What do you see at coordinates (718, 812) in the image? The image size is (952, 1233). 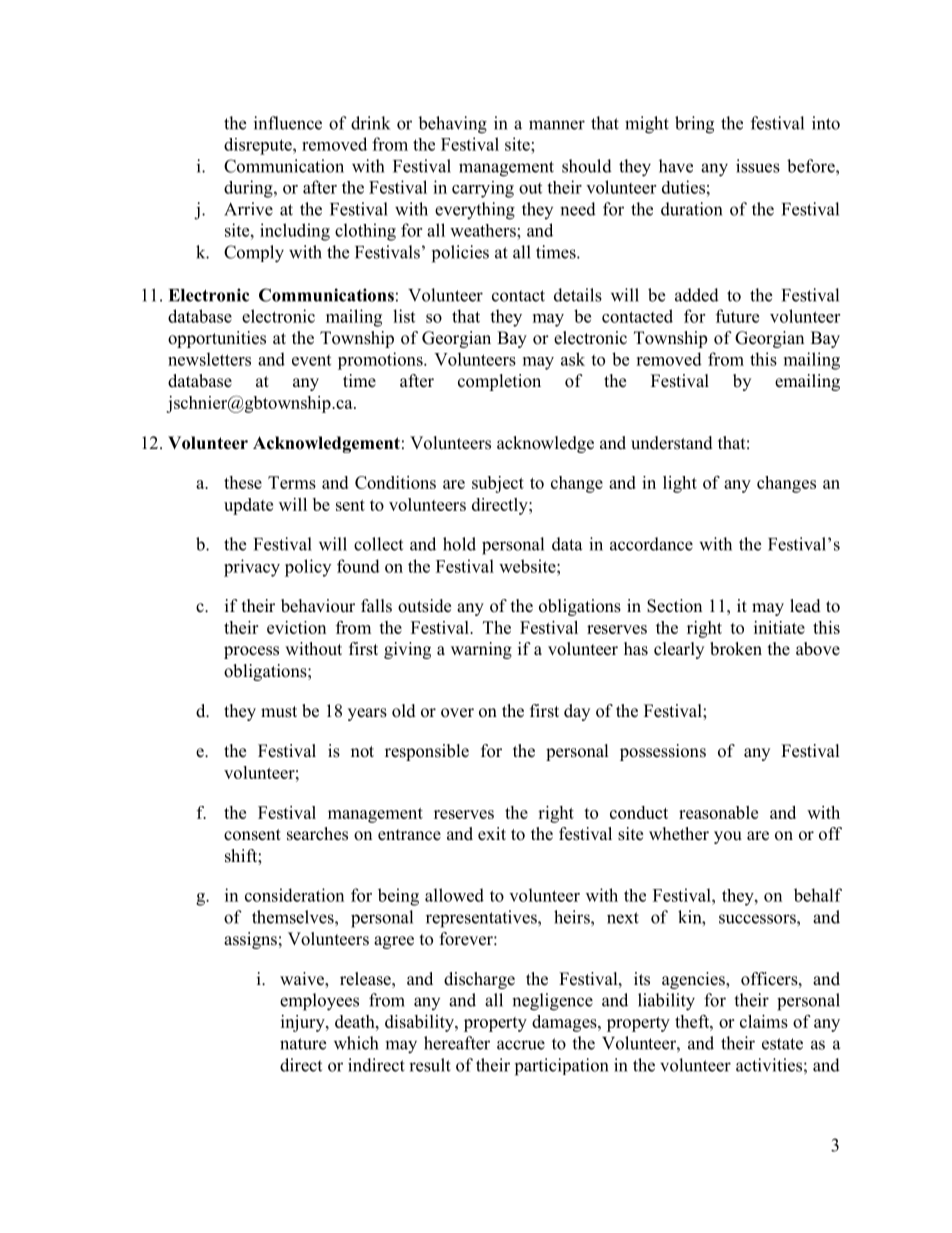 I see `reasonable` at bounding box center [718, 812].
